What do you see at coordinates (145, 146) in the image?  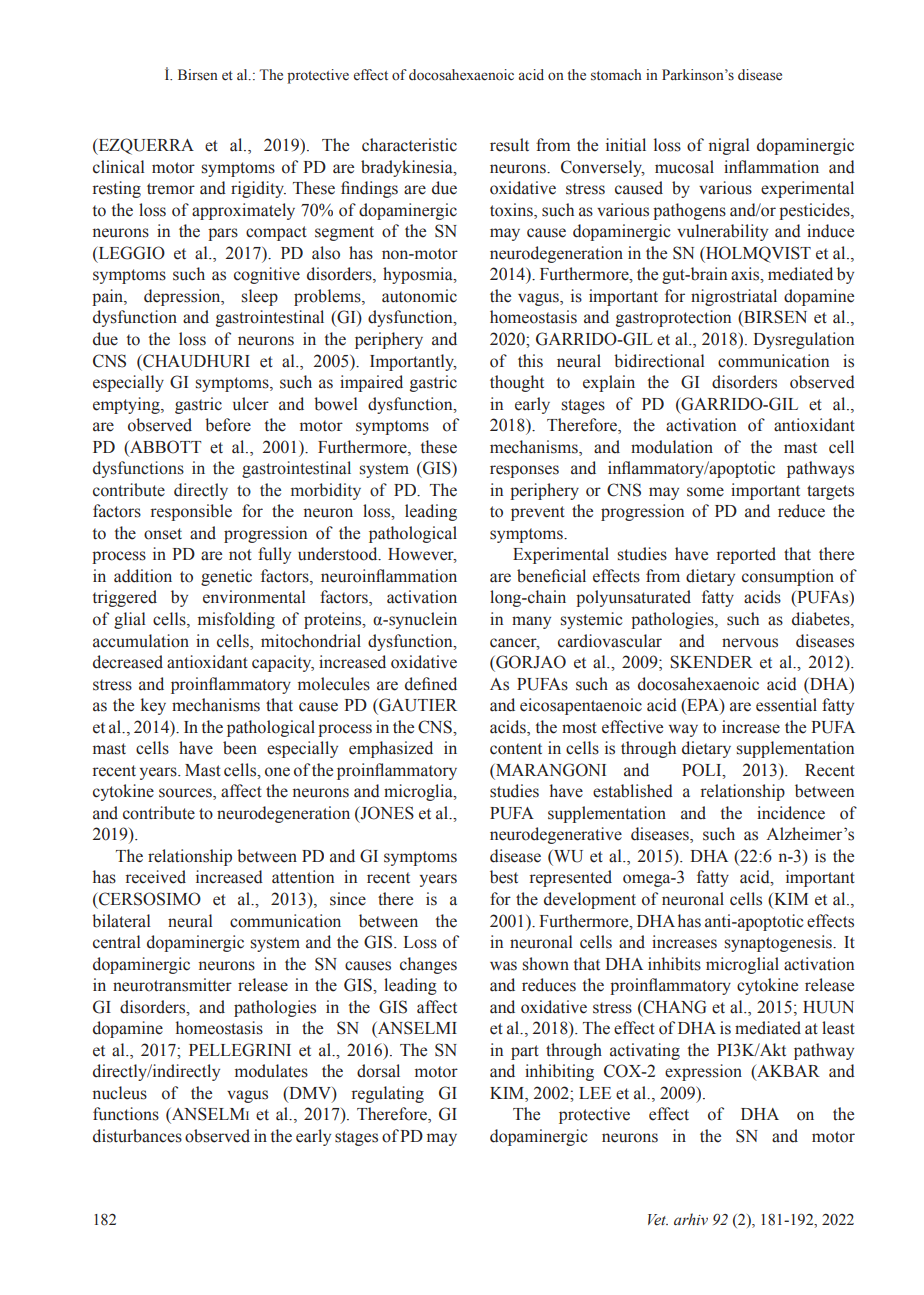 I see `Ezquerra` at bounding box center [145, 146].
